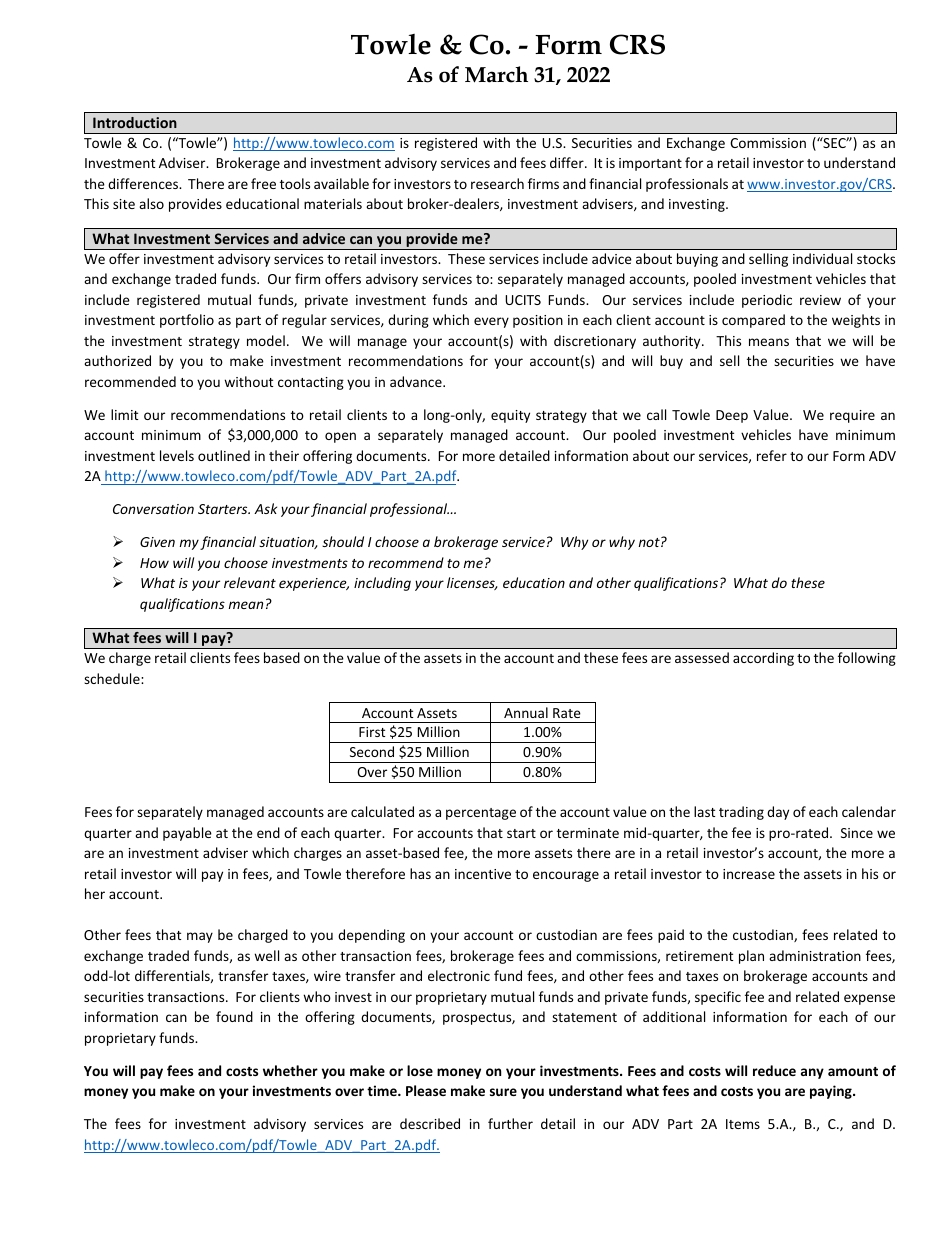 This screenshot has width=952, height=1233. What do you see at coordinates (382, 584) in the screenshot?
I see `including` at bounding box center [382, 584].
